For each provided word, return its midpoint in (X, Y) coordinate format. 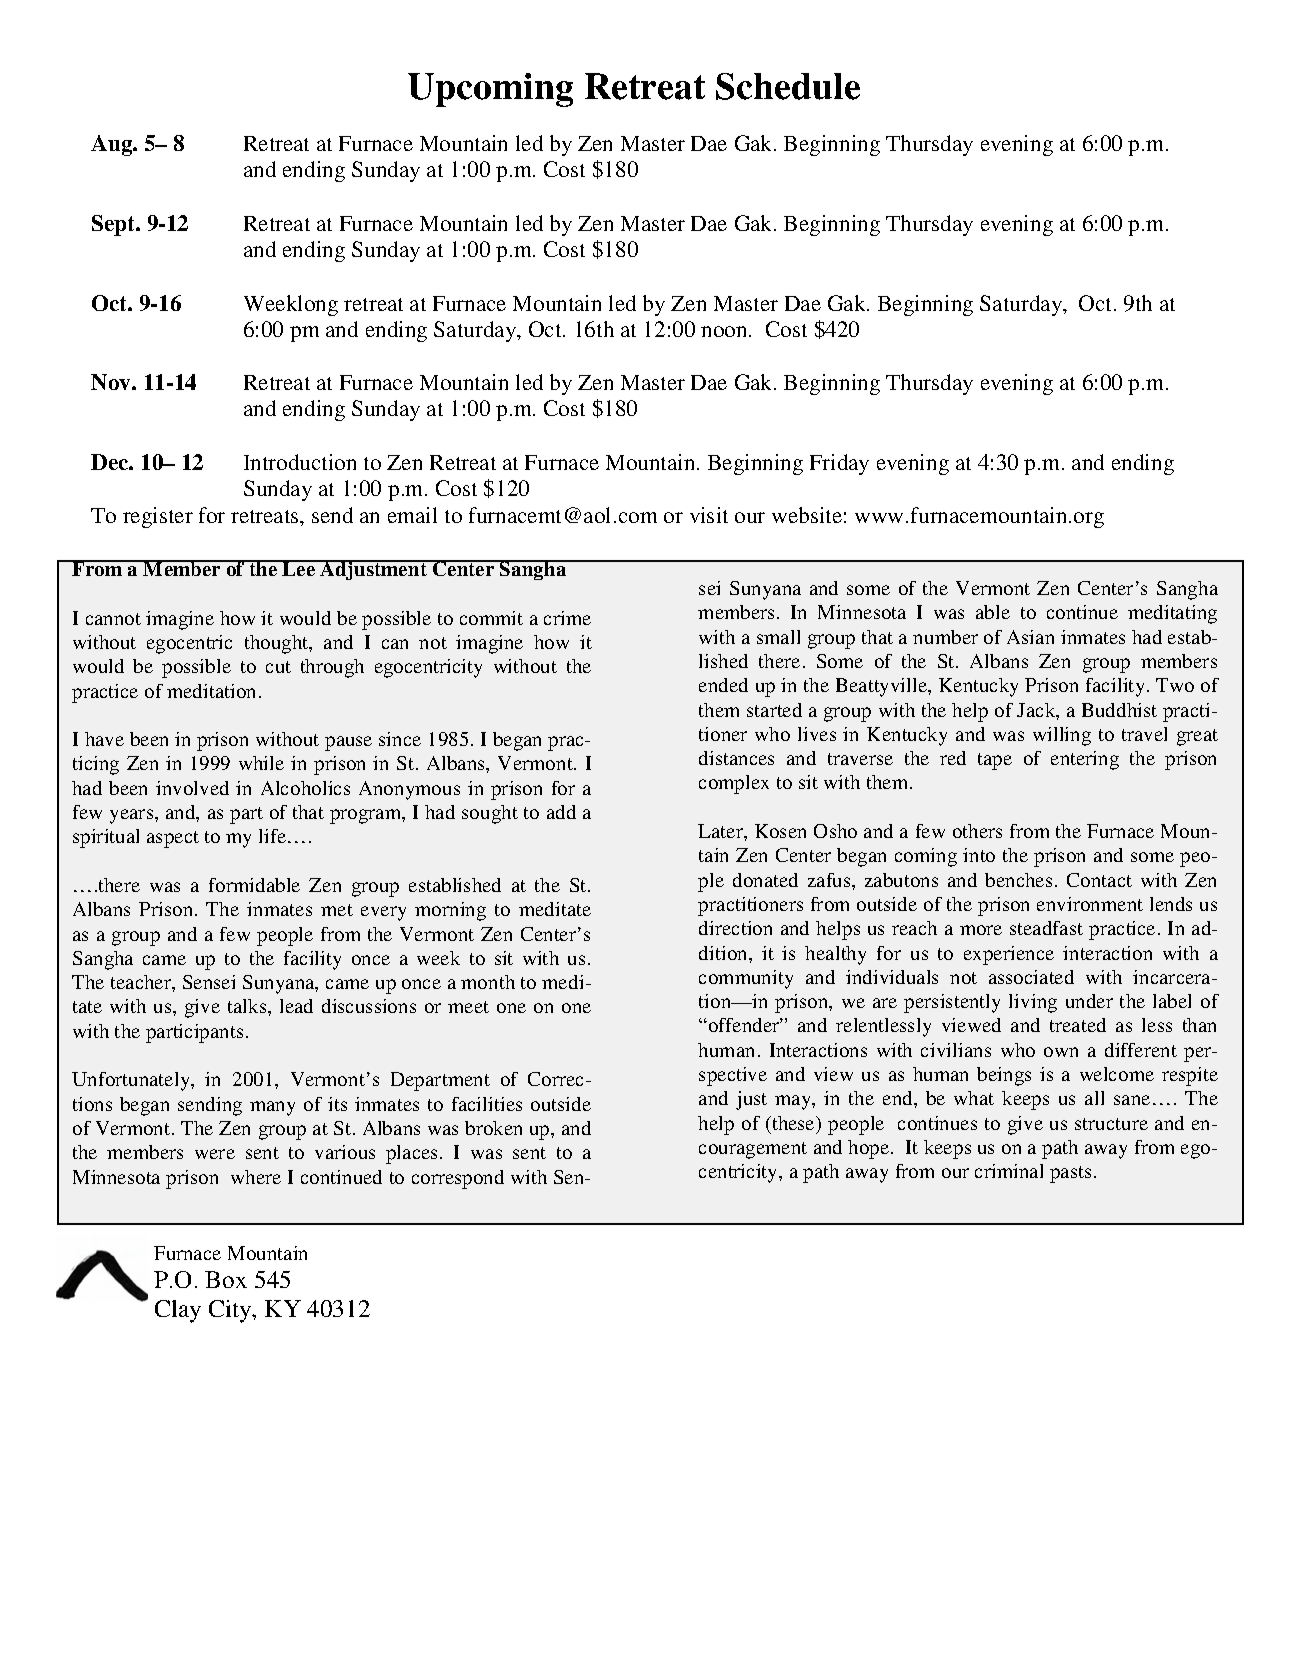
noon (725, 331)
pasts (1070, 1174)
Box (226, 1279)
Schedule (788, 86)
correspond (458, 1179)
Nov (112, 382)
